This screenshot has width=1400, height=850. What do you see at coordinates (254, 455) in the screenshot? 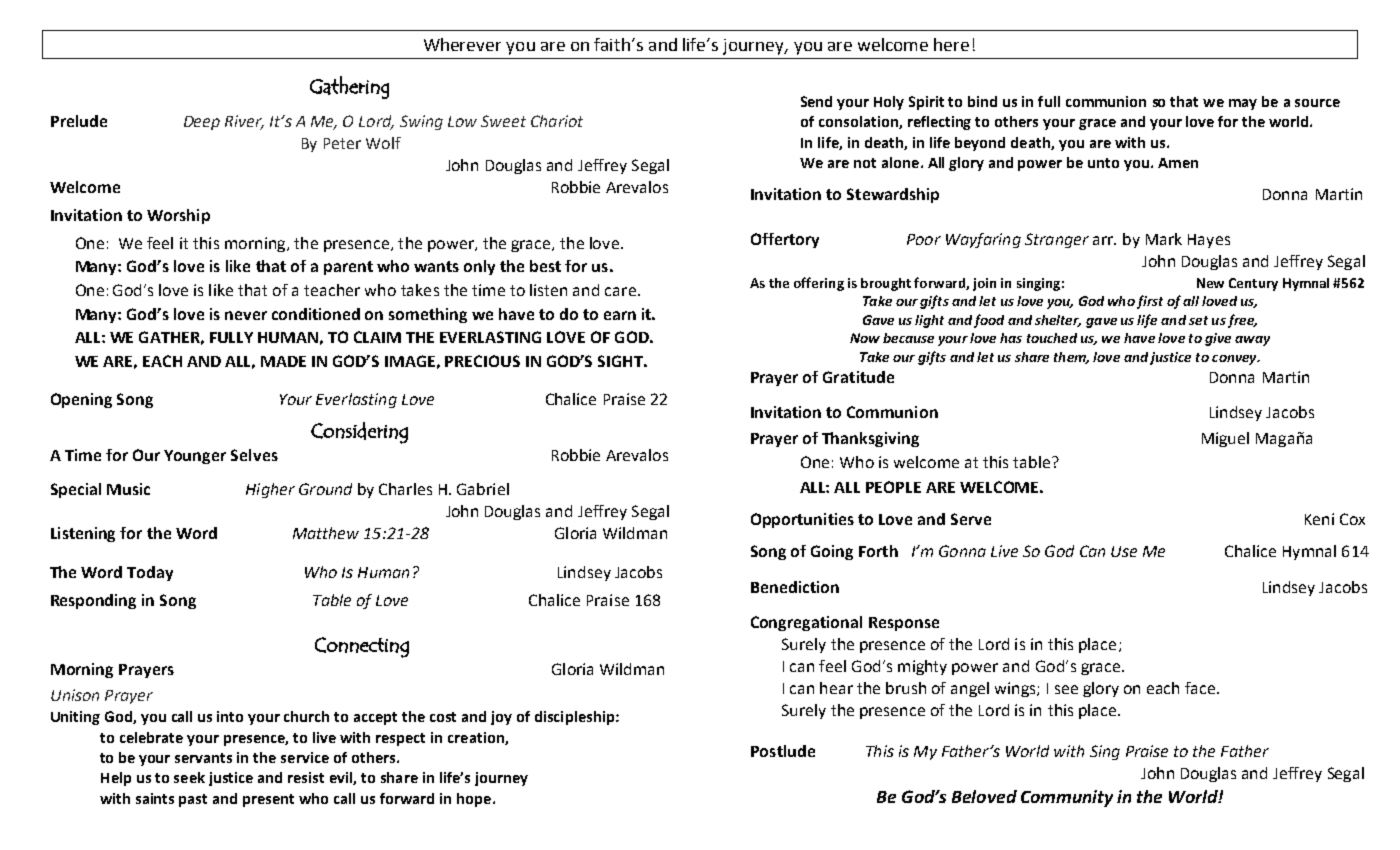
I see `Selves` at bounding box center [254, 455].
